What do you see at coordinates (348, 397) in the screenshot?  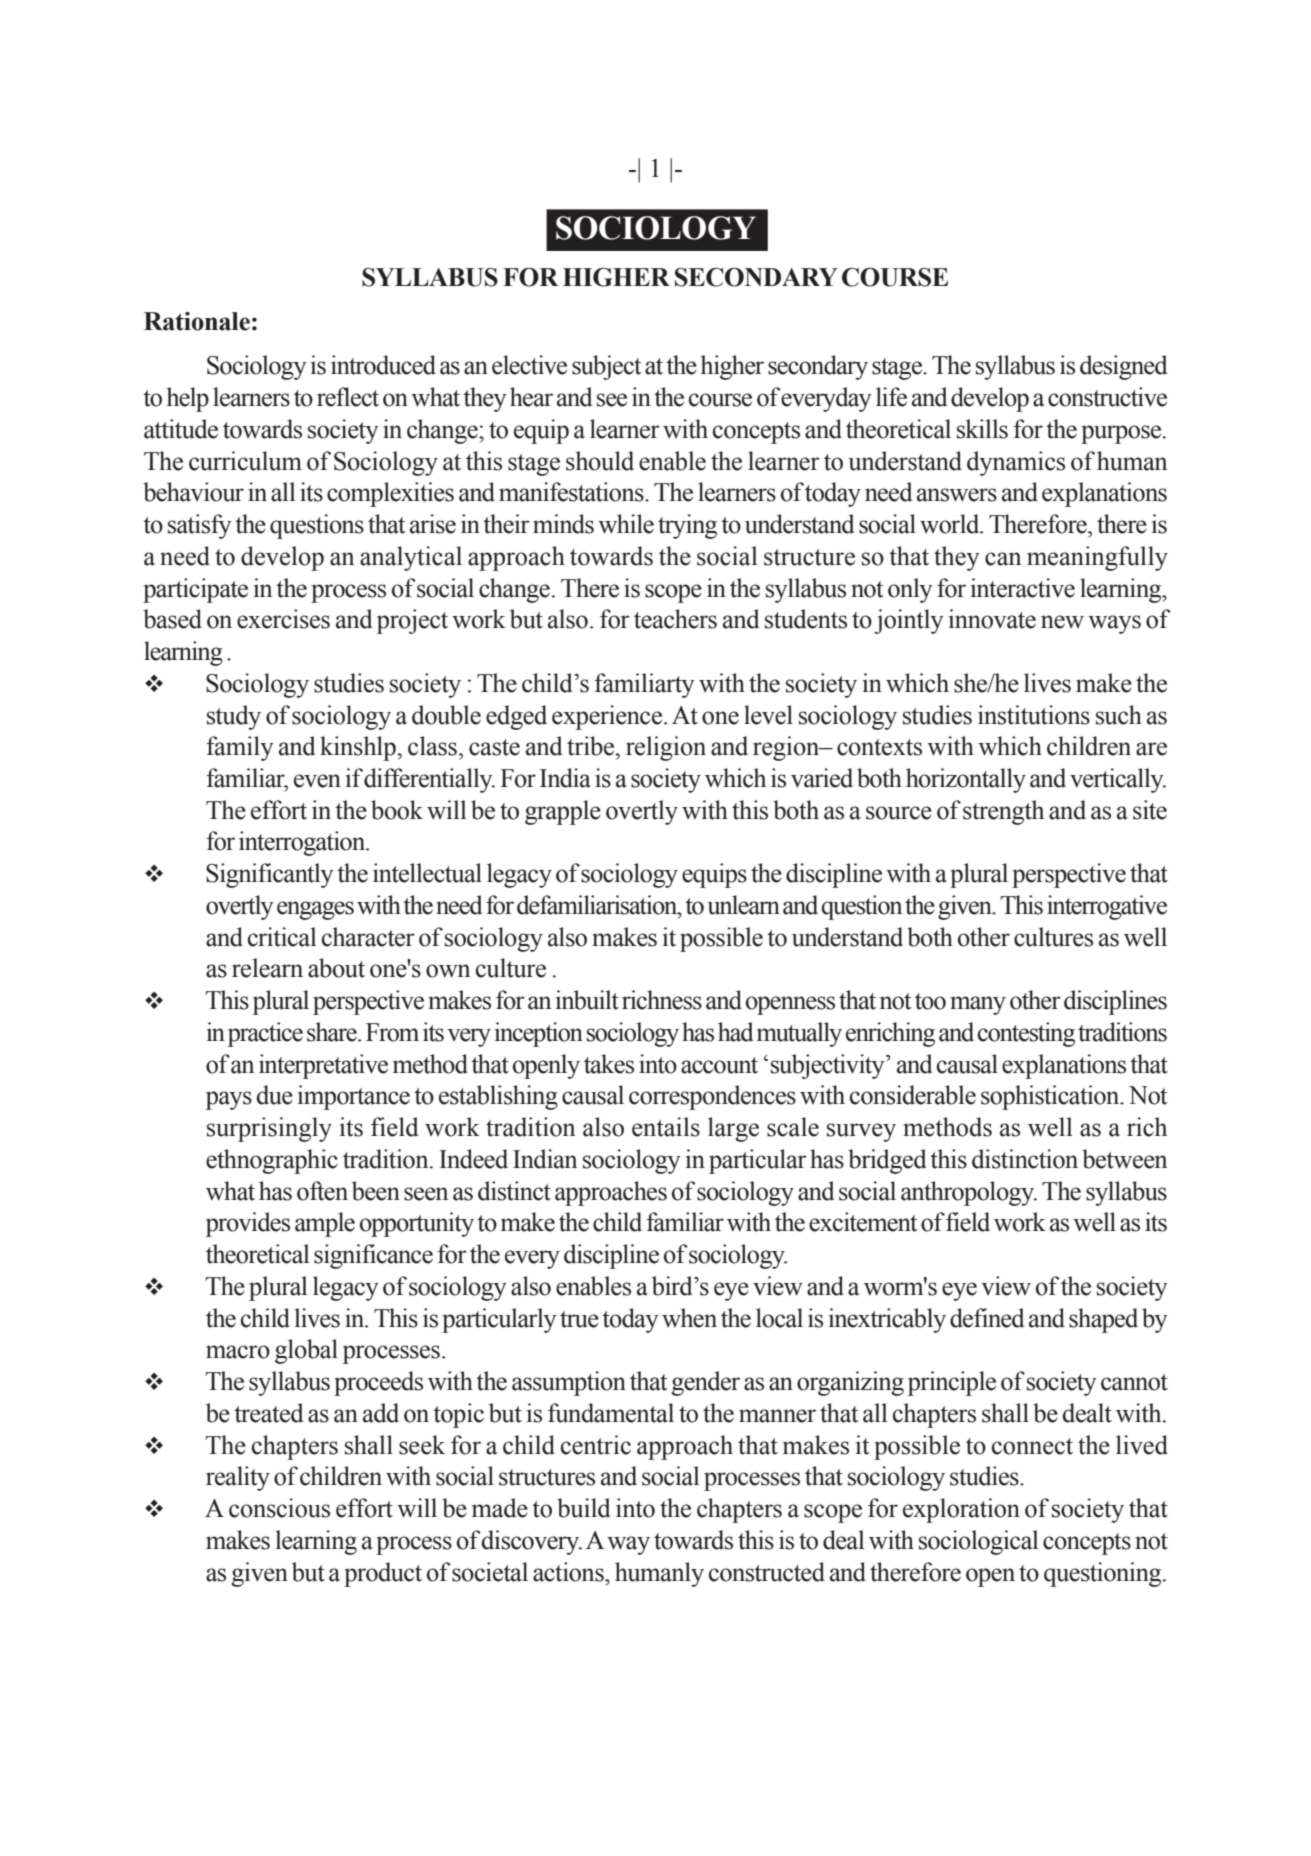 I see `reflect` at bounding box center [348, 397].
